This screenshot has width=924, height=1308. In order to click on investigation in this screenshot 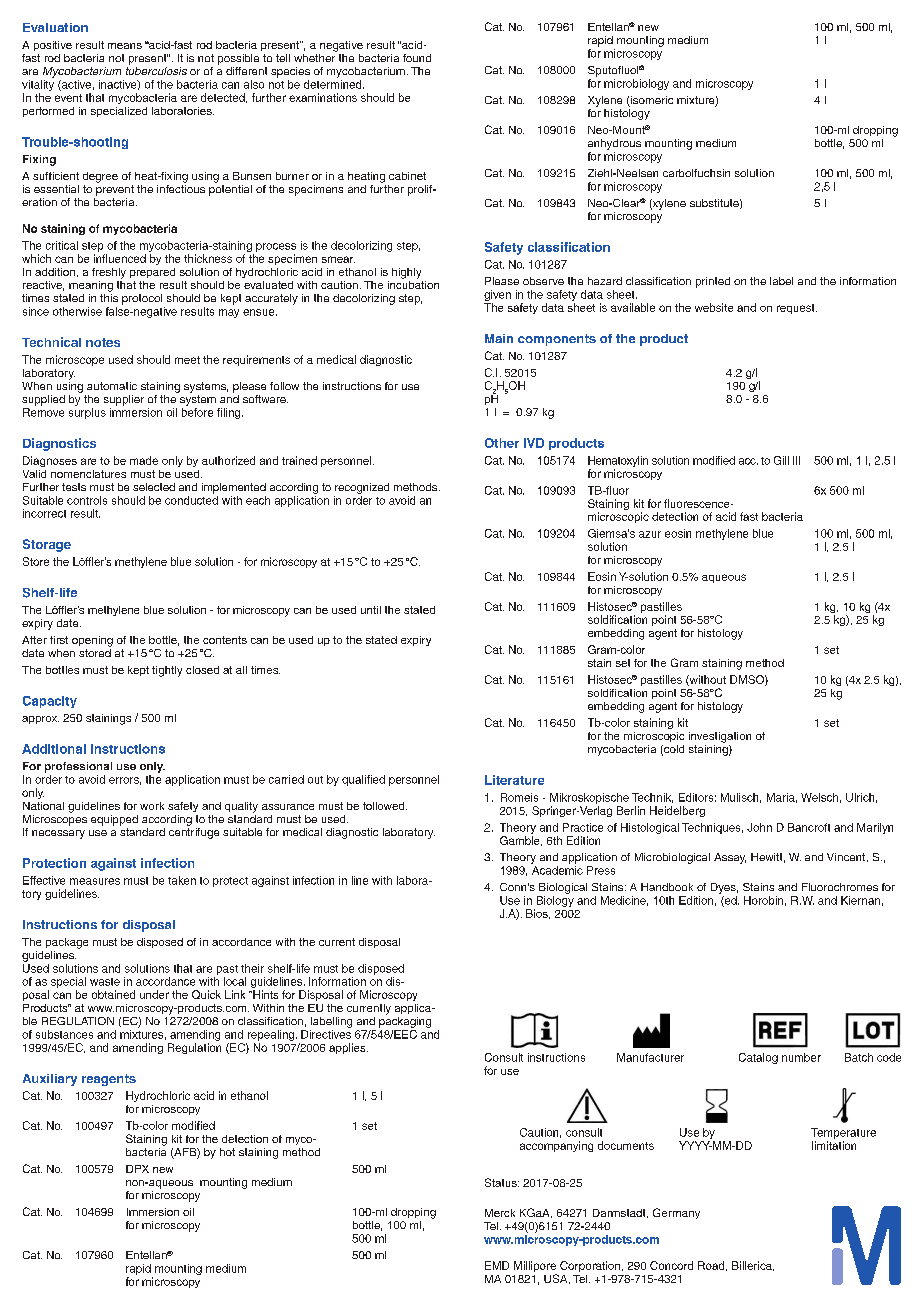, I will do `click(720, 737)`.
